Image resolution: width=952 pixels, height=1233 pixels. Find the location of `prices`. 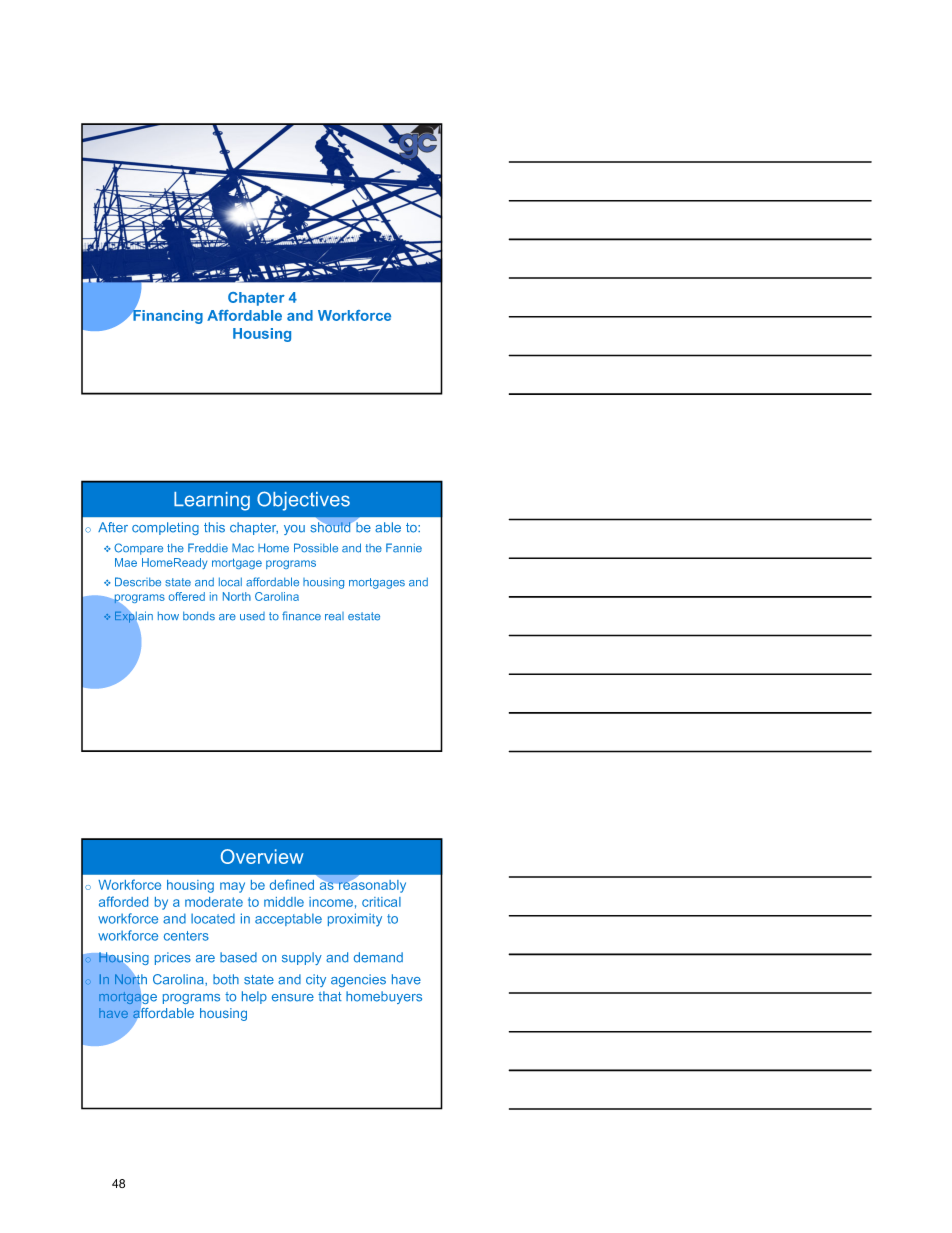

prices is located at coordinates (173, 958).
